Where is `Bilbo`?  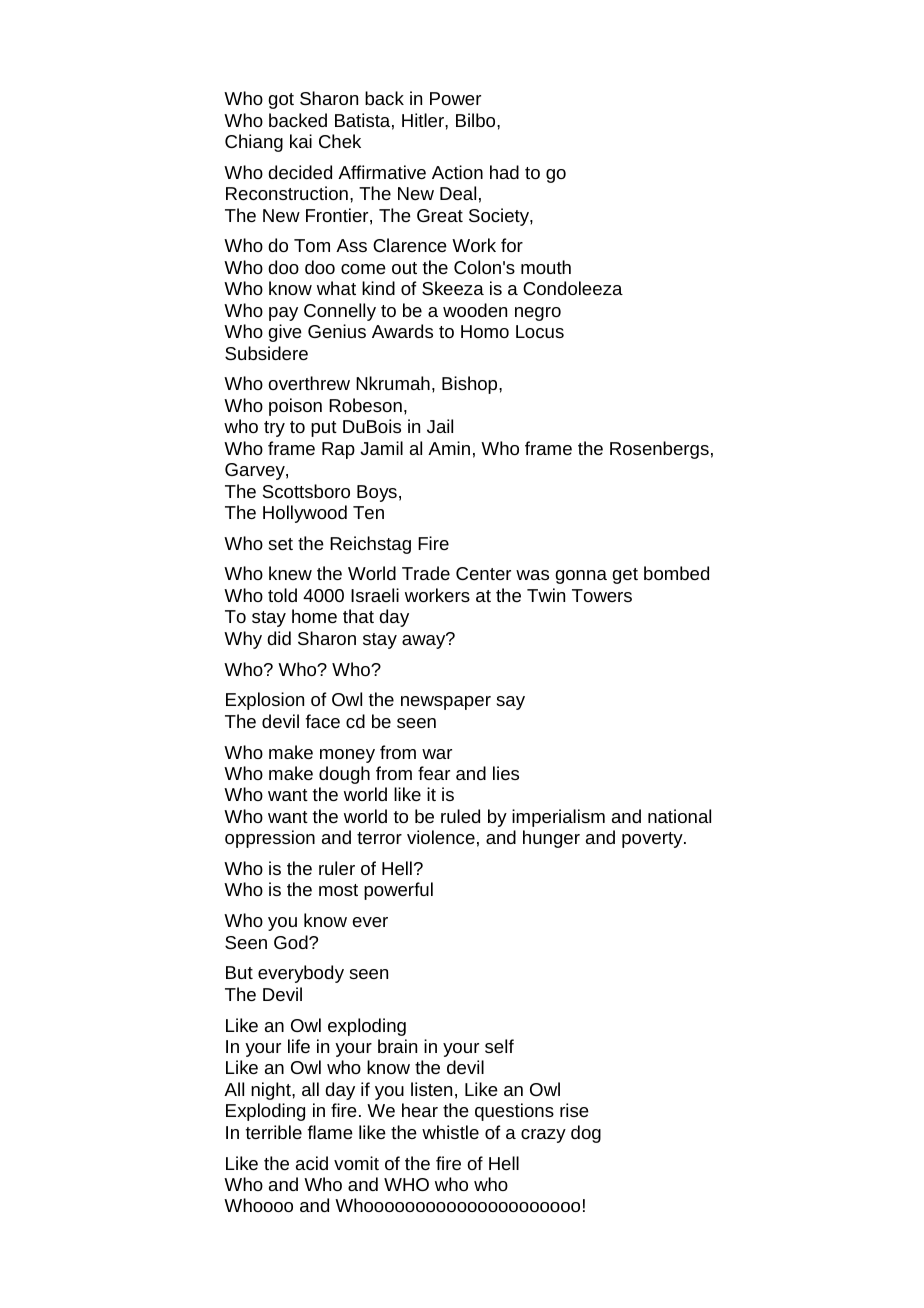
Bilbo is located at coordinates (477, 120).
